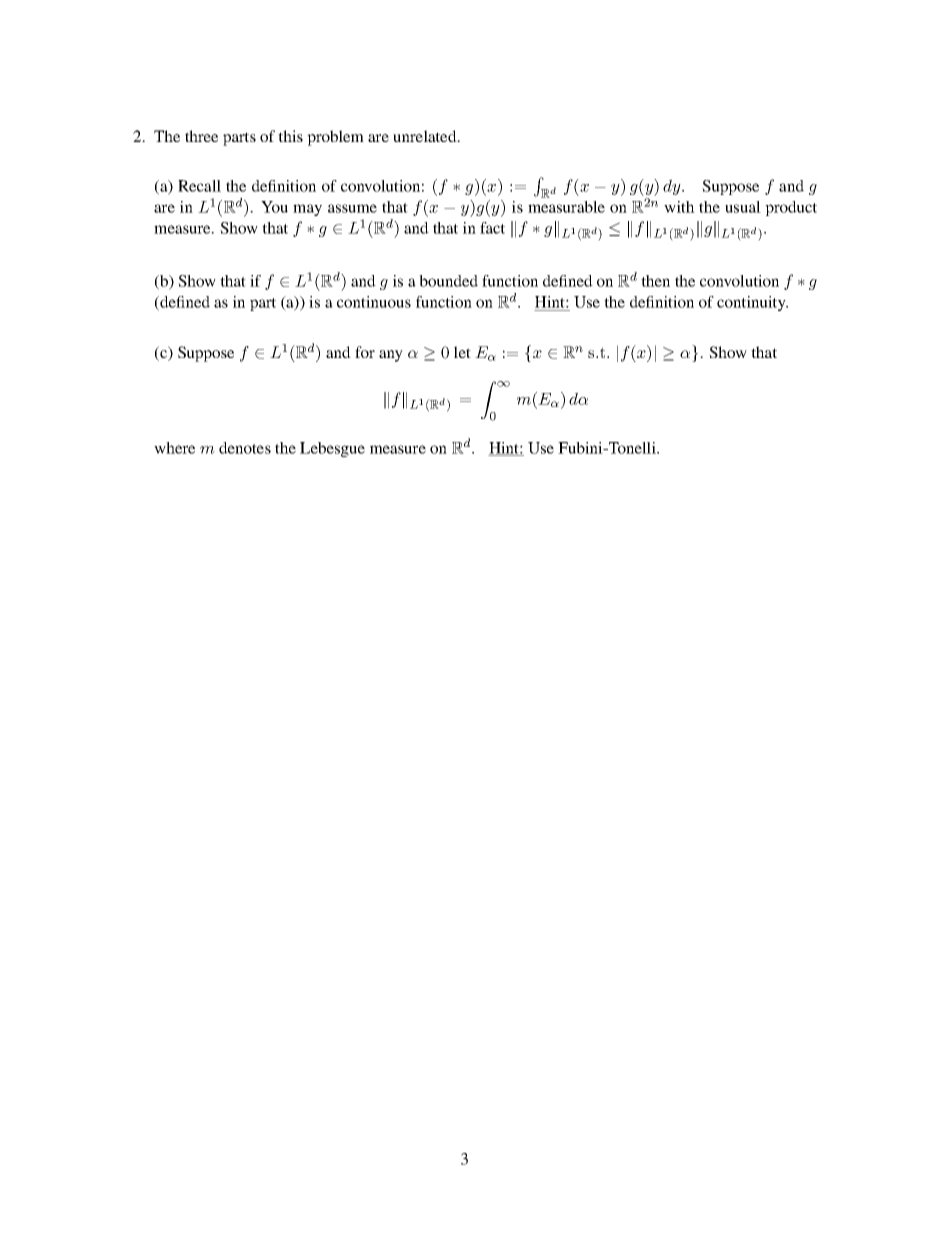  What do you see at coordinates (752, 303) in the screenshot?
I see `continuity` at bounding box center [752, 303].
